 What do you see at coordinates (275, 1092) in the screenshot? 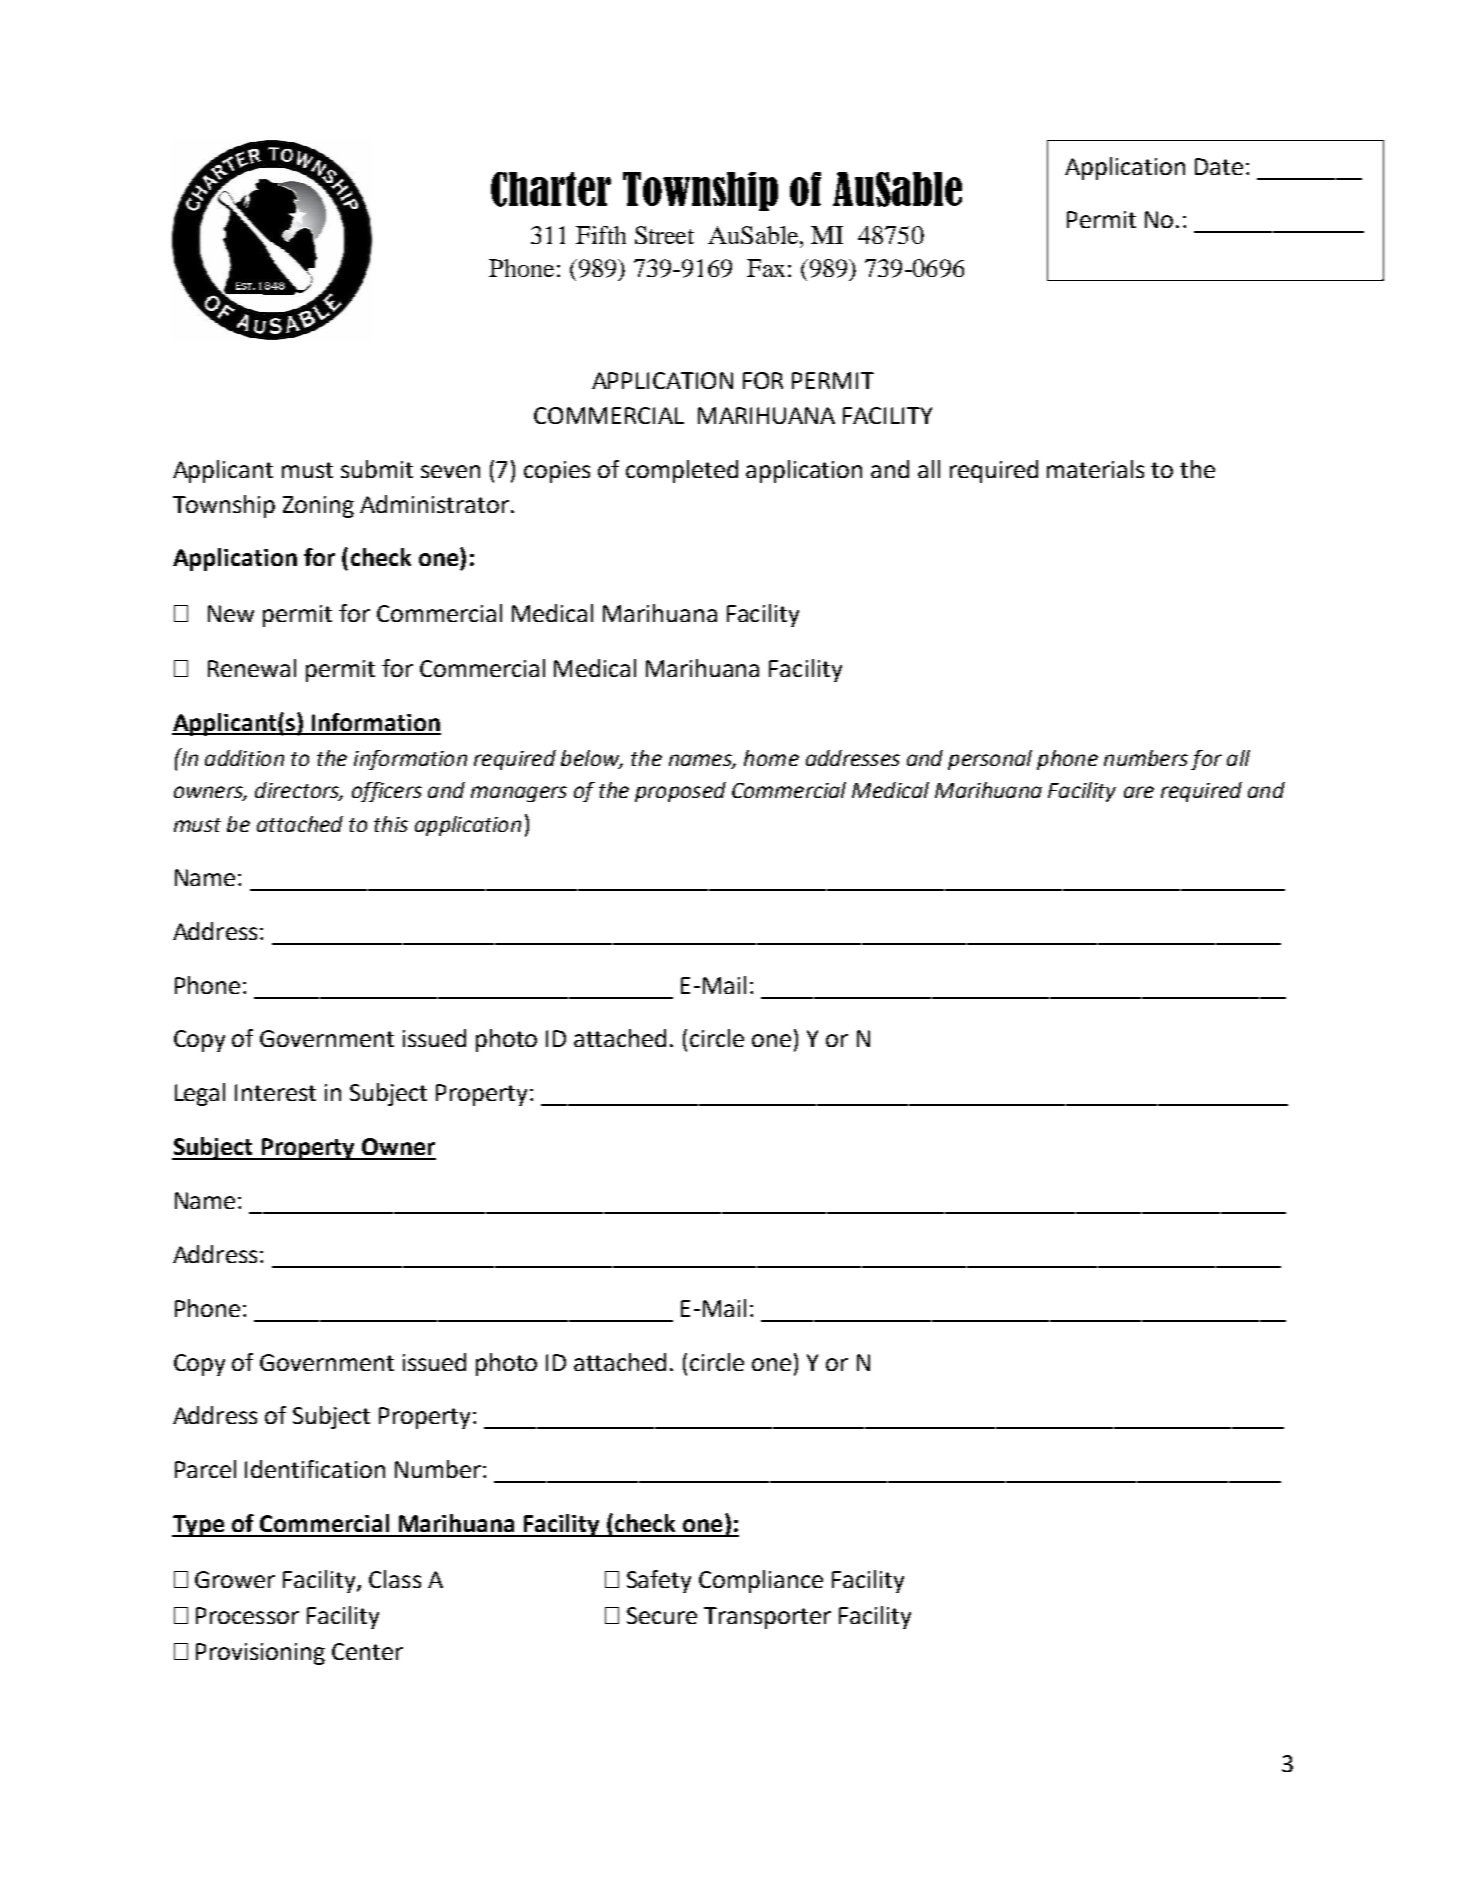
I see `Interest` at bounding box center [275, 1092].
